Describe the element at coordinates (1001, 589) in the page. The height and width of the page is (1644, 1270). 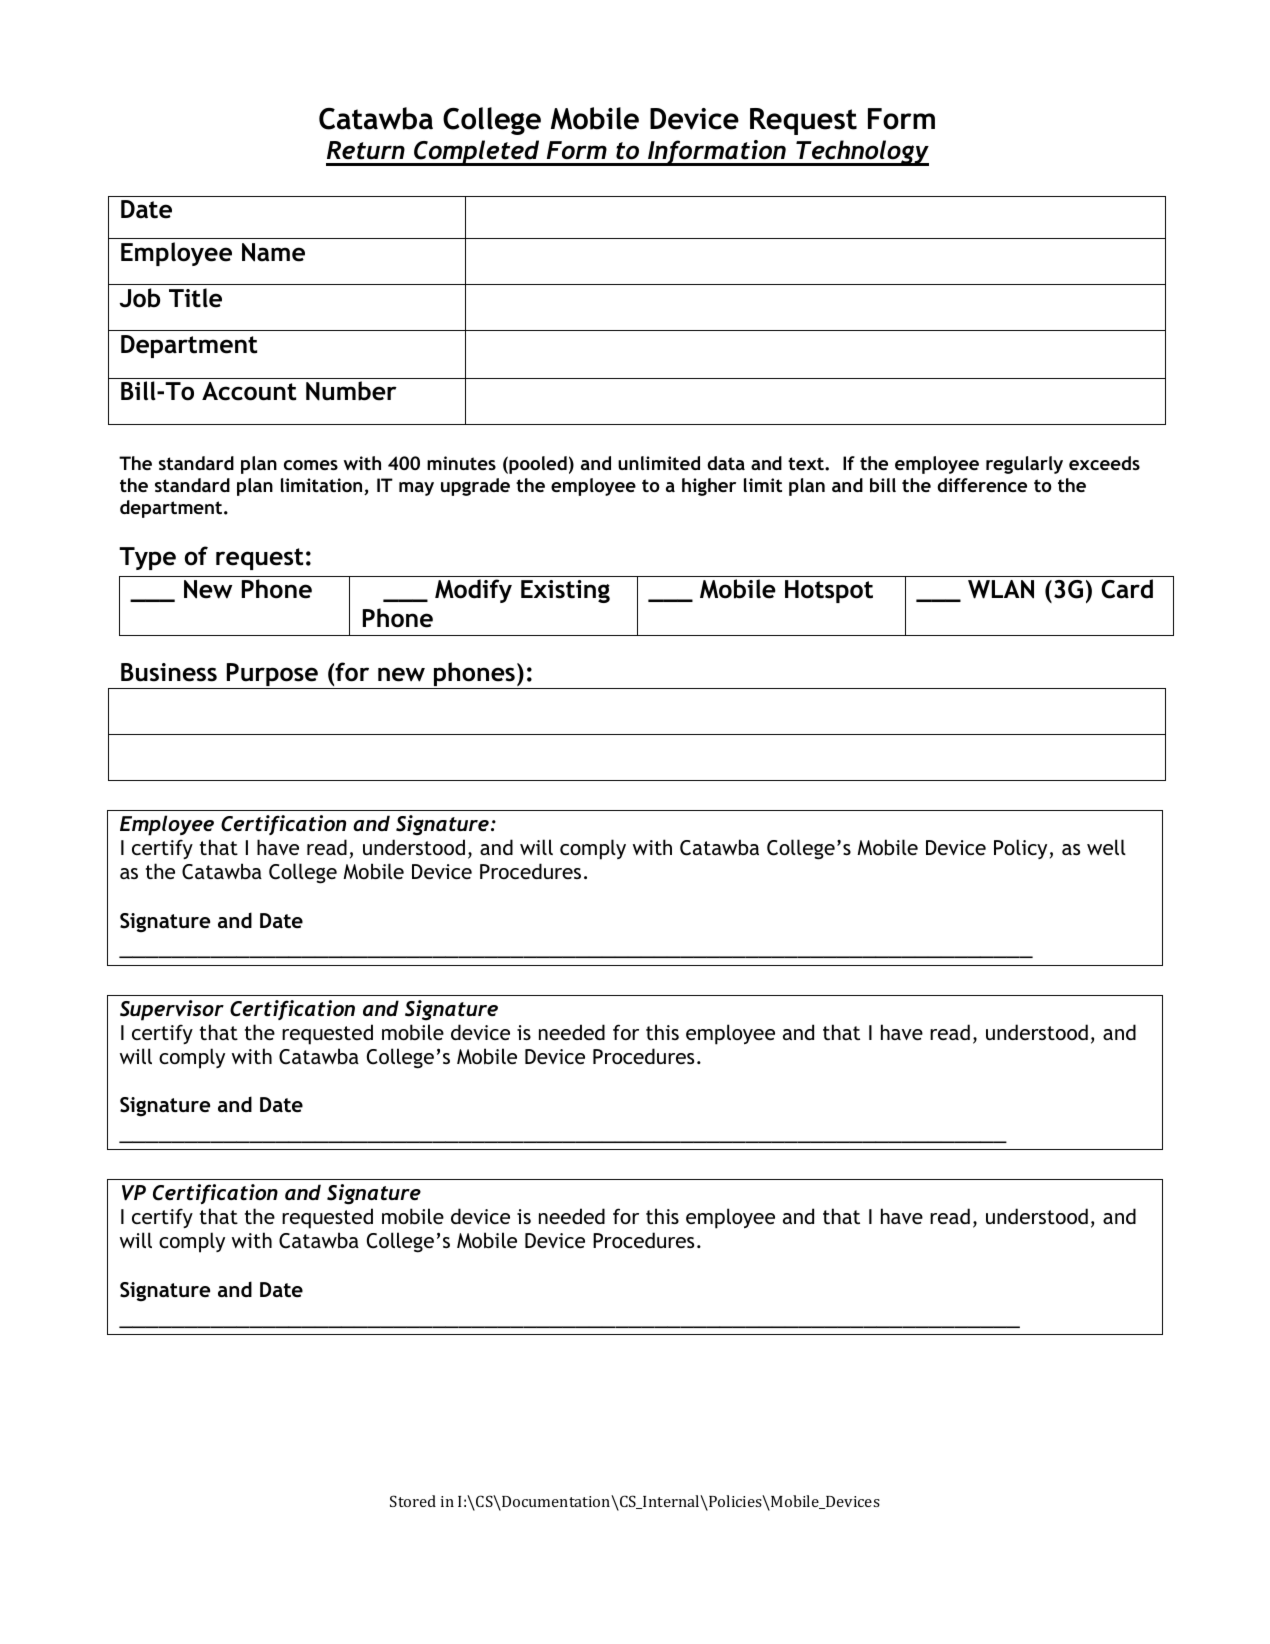
I see `WLAN` at that location.
